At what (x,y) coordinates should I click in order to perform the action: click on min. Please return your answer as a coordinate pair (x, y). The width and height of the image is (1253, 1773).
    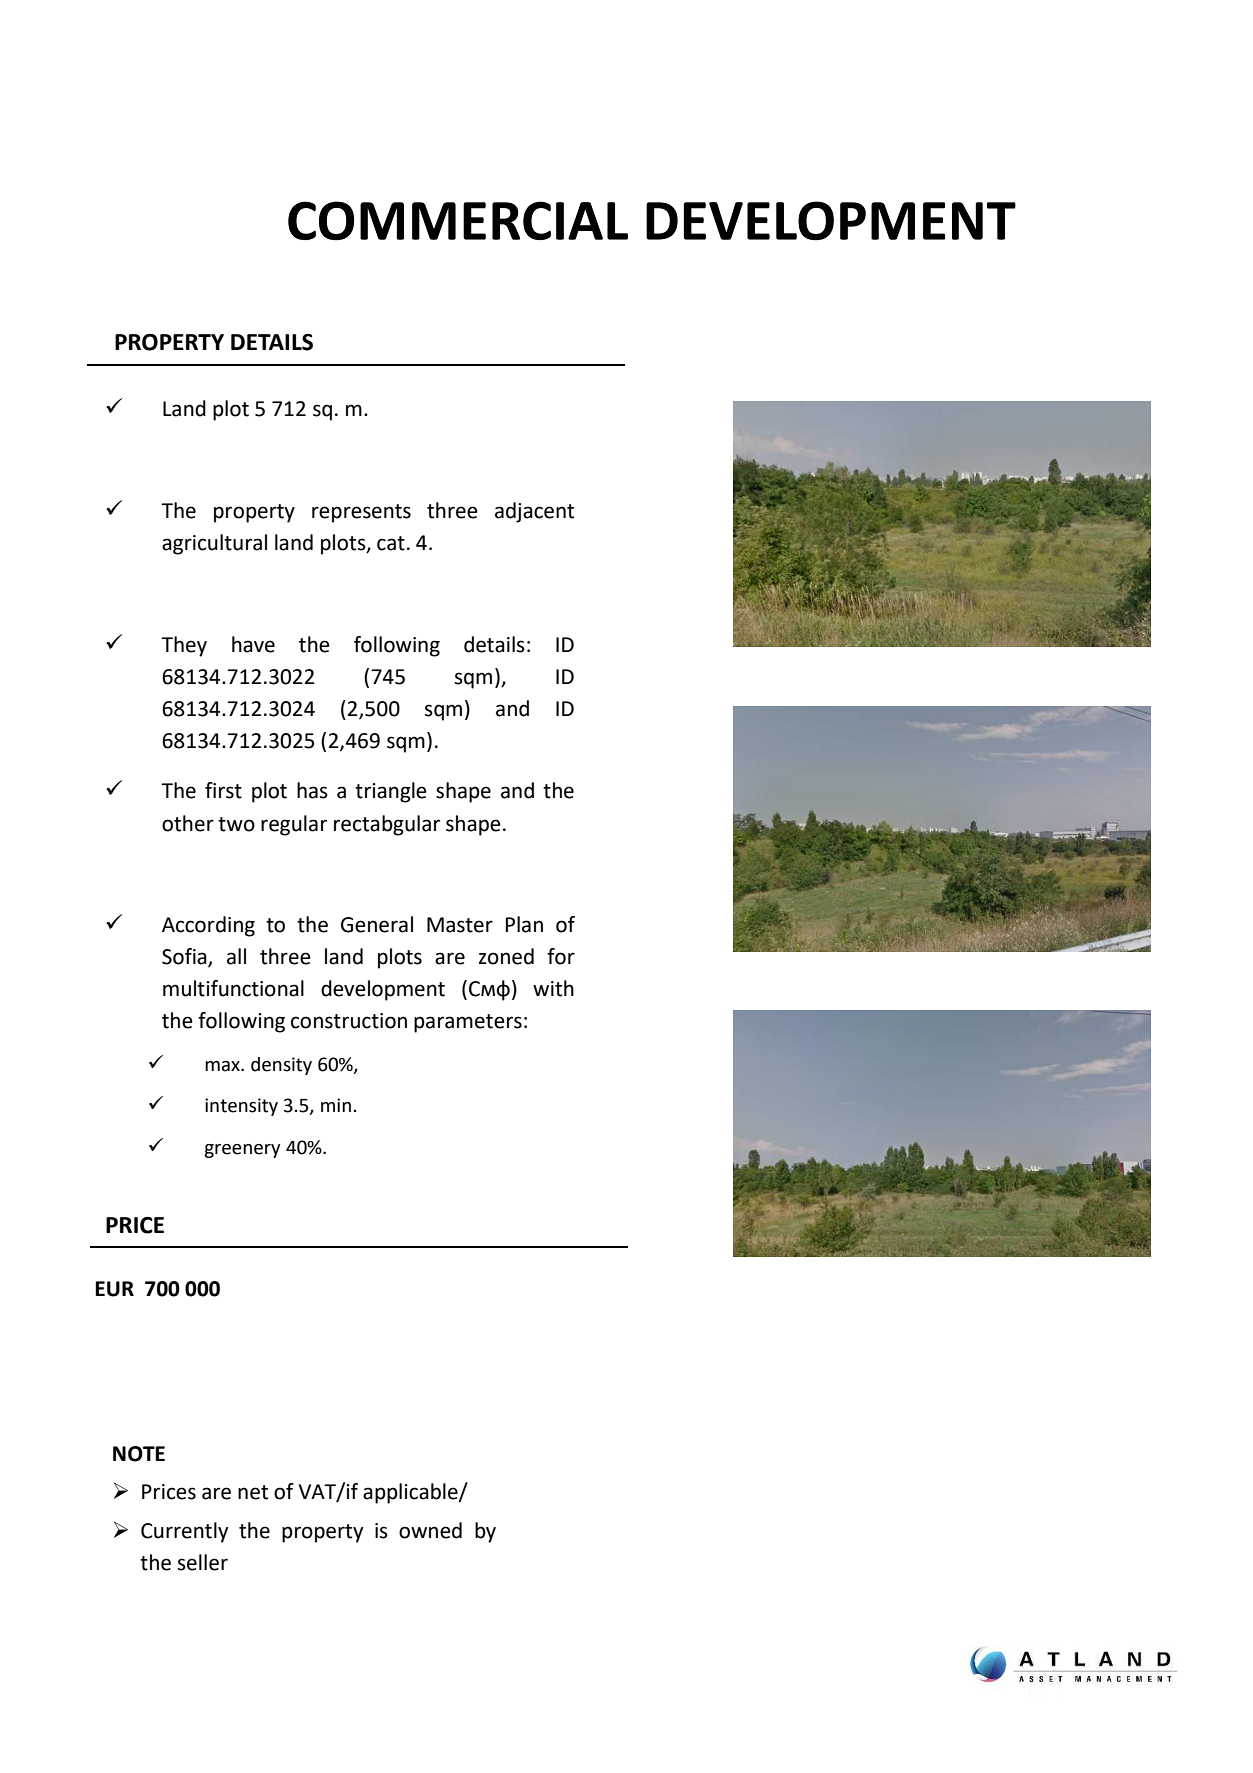
    Looking at the image, I should click on (336, 1105).
